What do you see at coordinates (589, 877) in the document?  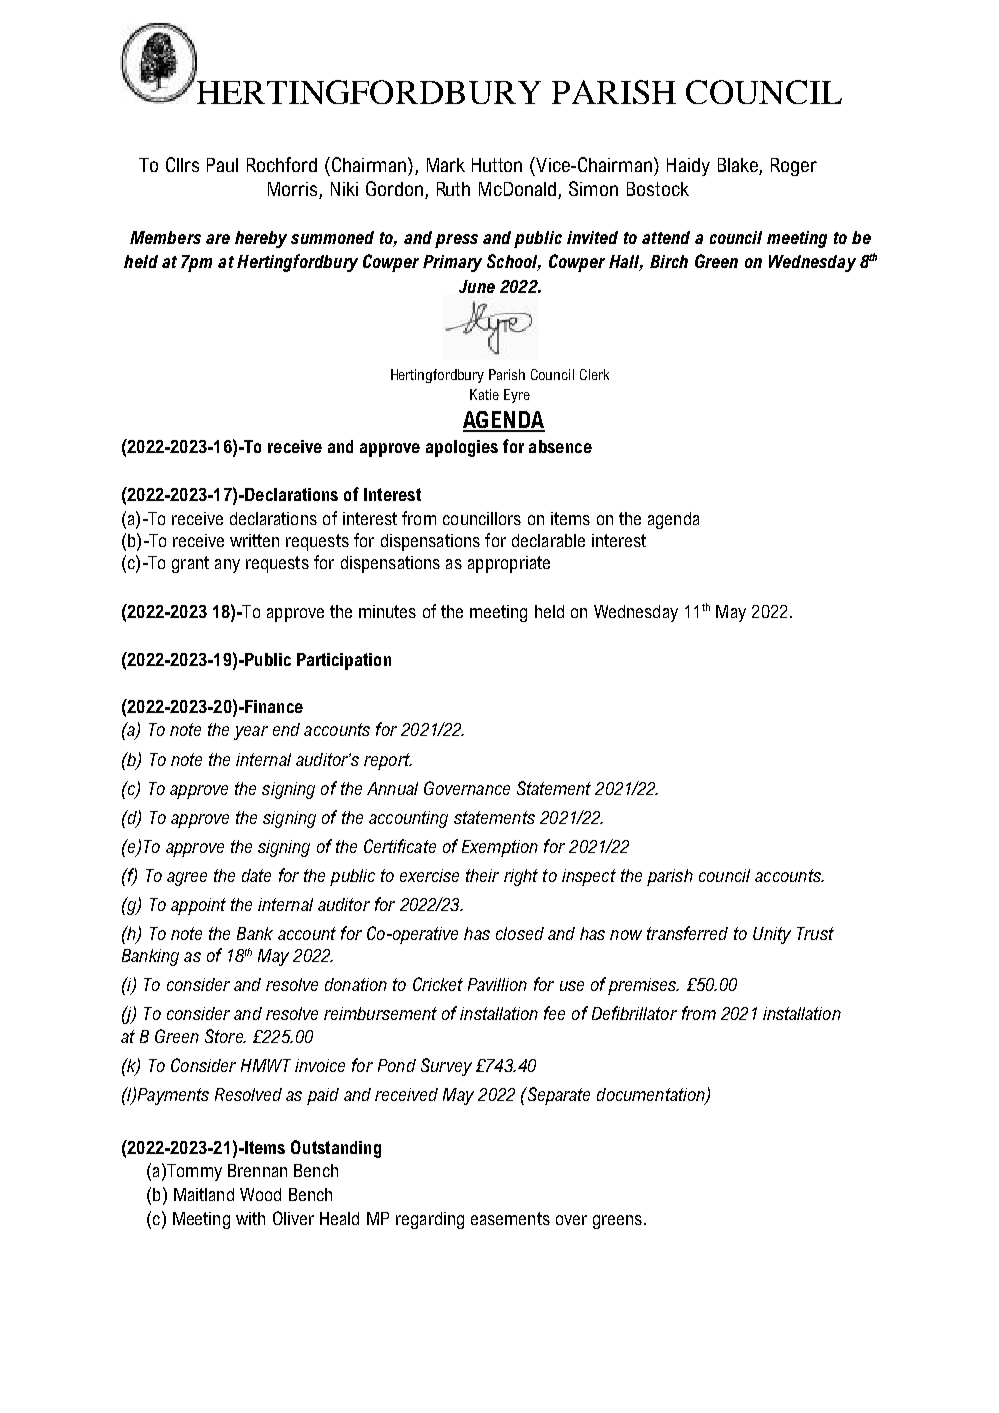 I see `inspect` at bounding box center [589, 877].
